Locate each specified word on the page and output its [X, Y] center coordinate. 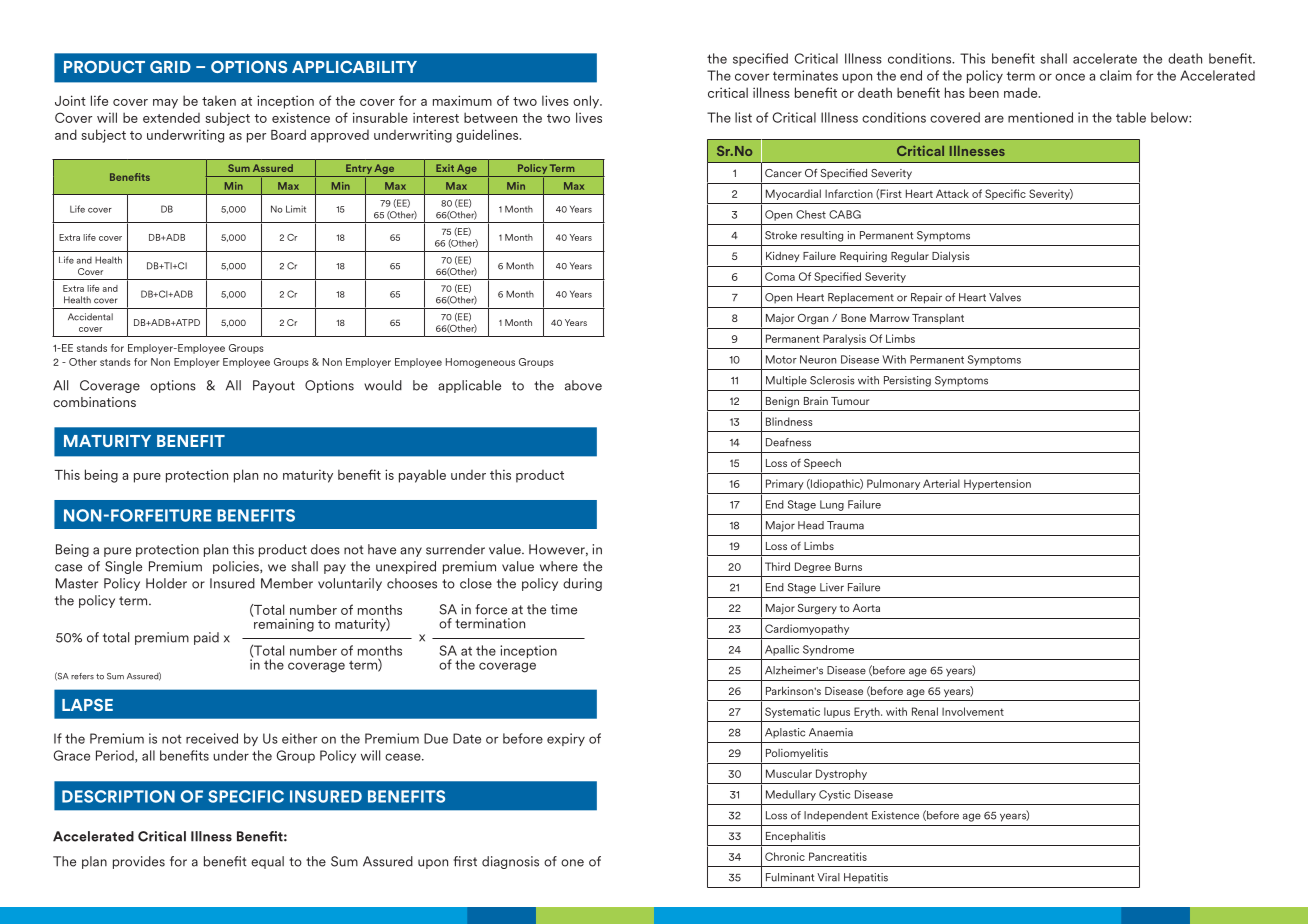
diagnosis [510, 862]
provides [139, 862]
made [1022, 92]
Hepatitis [866, 878]
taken [219, 100]
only [587, 102]
